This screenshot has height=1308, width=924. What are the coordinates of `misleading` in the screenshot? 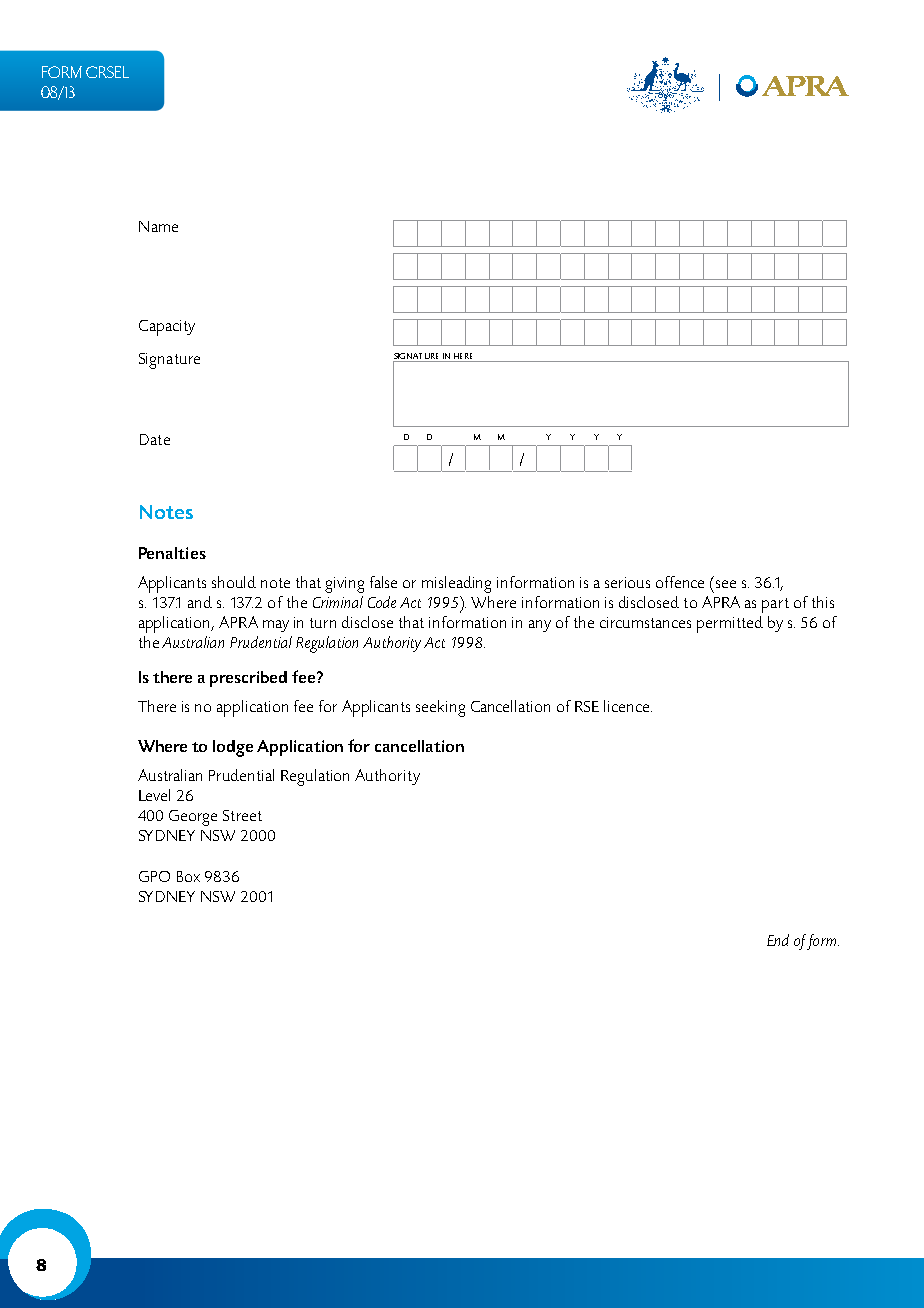 It's located at (456, 584).
